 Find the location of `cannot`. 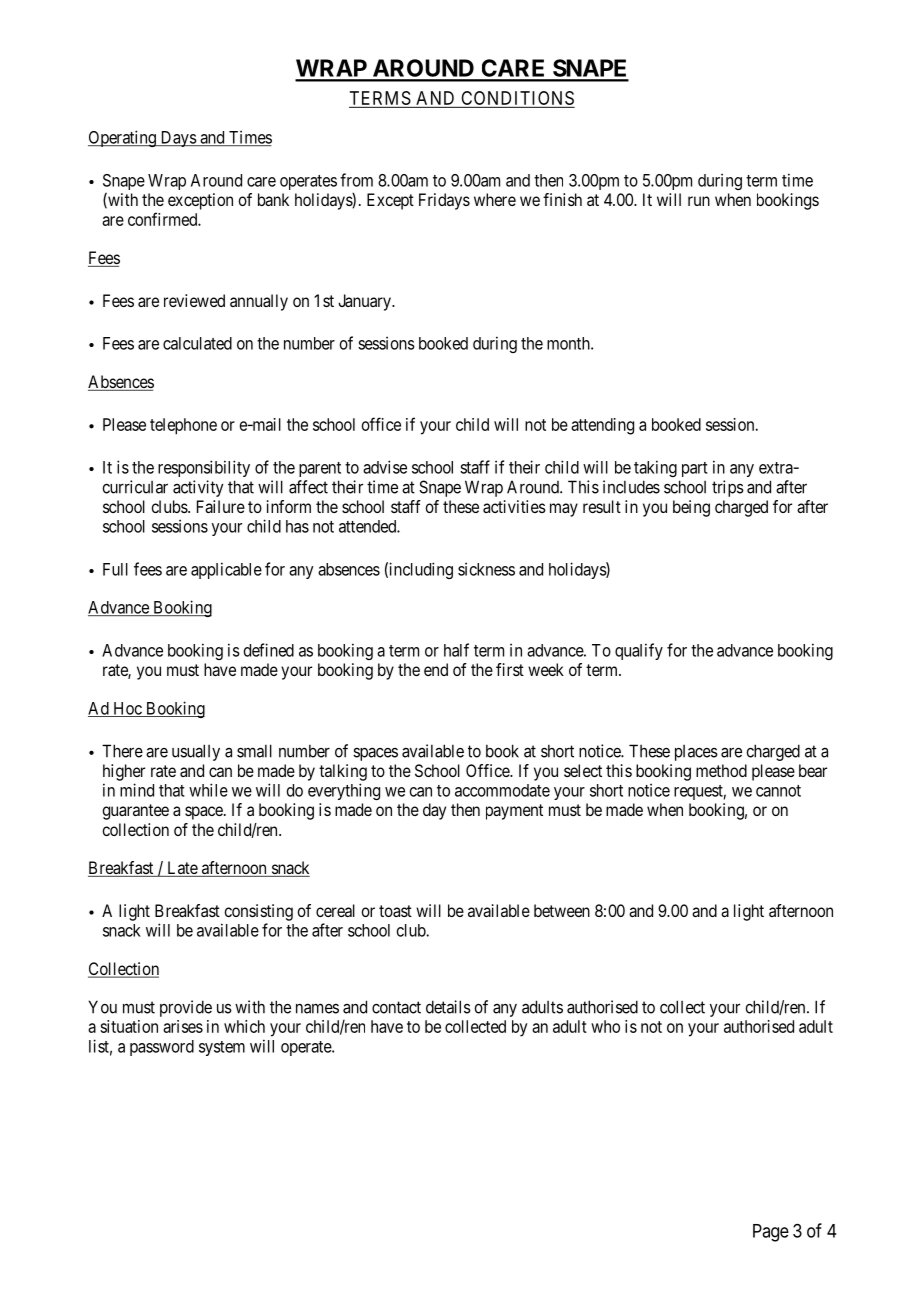

cannot is located at coordinates (778, 791).
